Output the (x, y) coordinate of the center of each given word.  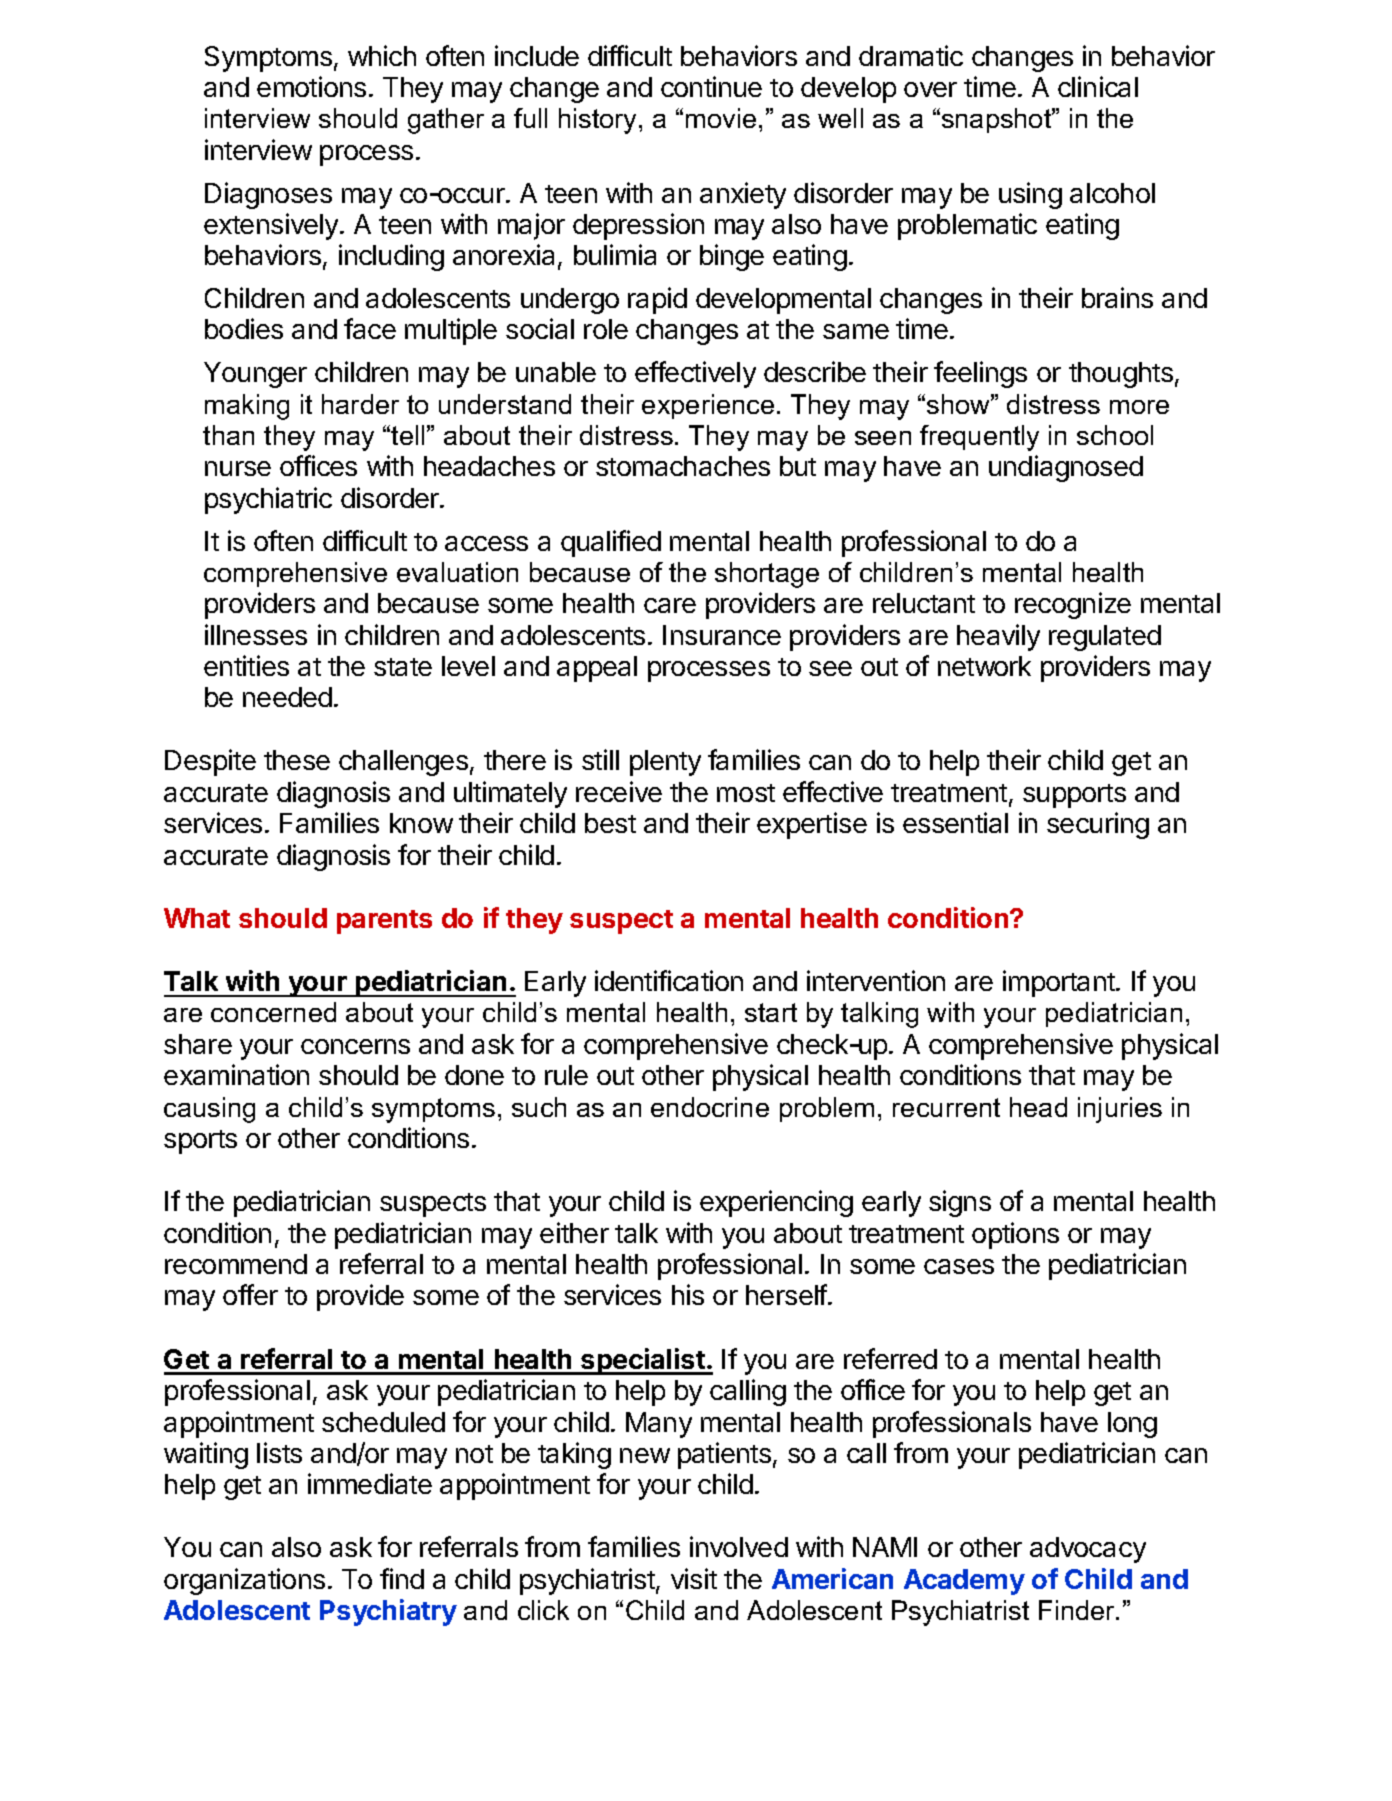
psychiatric (268, 500)
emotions (311, 86)
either (574, 1232)
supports (1074, 796)
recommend (236, 1264)
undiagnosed (1066, 468)
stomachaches (683, 466)
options (1015, 1235)
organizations (244, 1581)
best (610, 823)
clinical (1098, 86)
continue (711, 86)
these (297, 760)
